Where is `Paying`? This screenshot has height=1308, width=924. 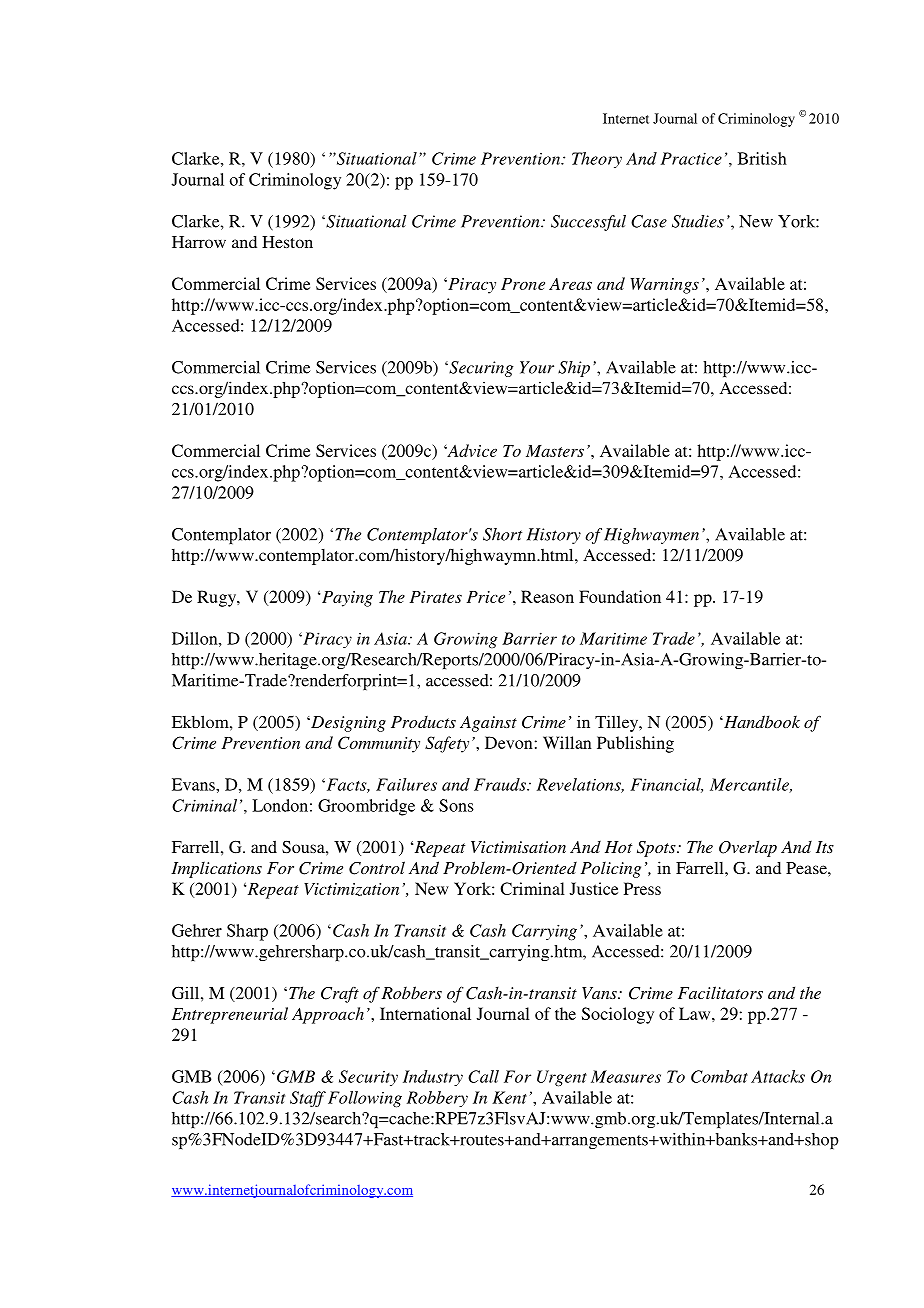 Paying is located at coordinates (347, 599).
